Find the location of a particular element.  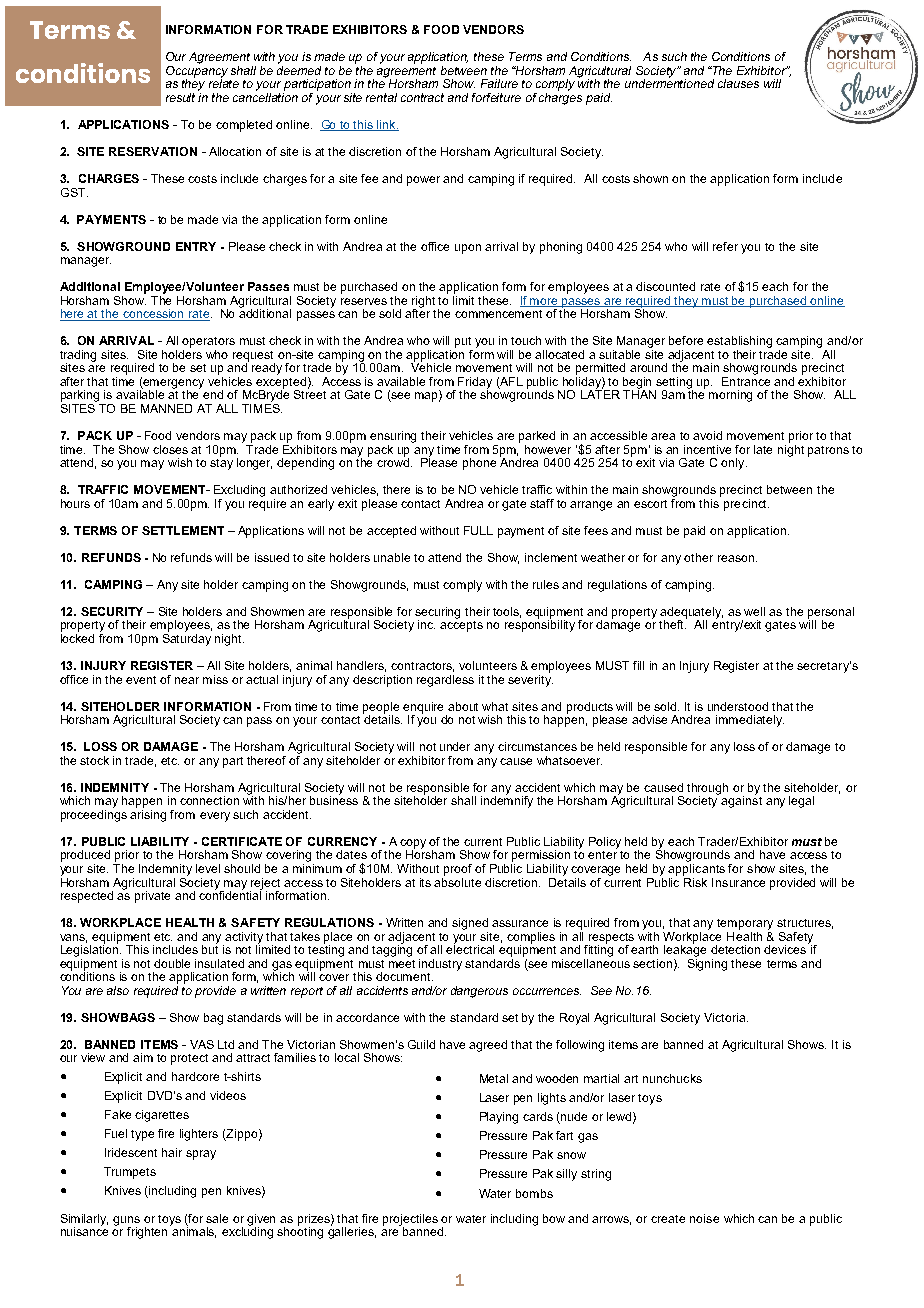

phone is located at coordinates (479, 464).
